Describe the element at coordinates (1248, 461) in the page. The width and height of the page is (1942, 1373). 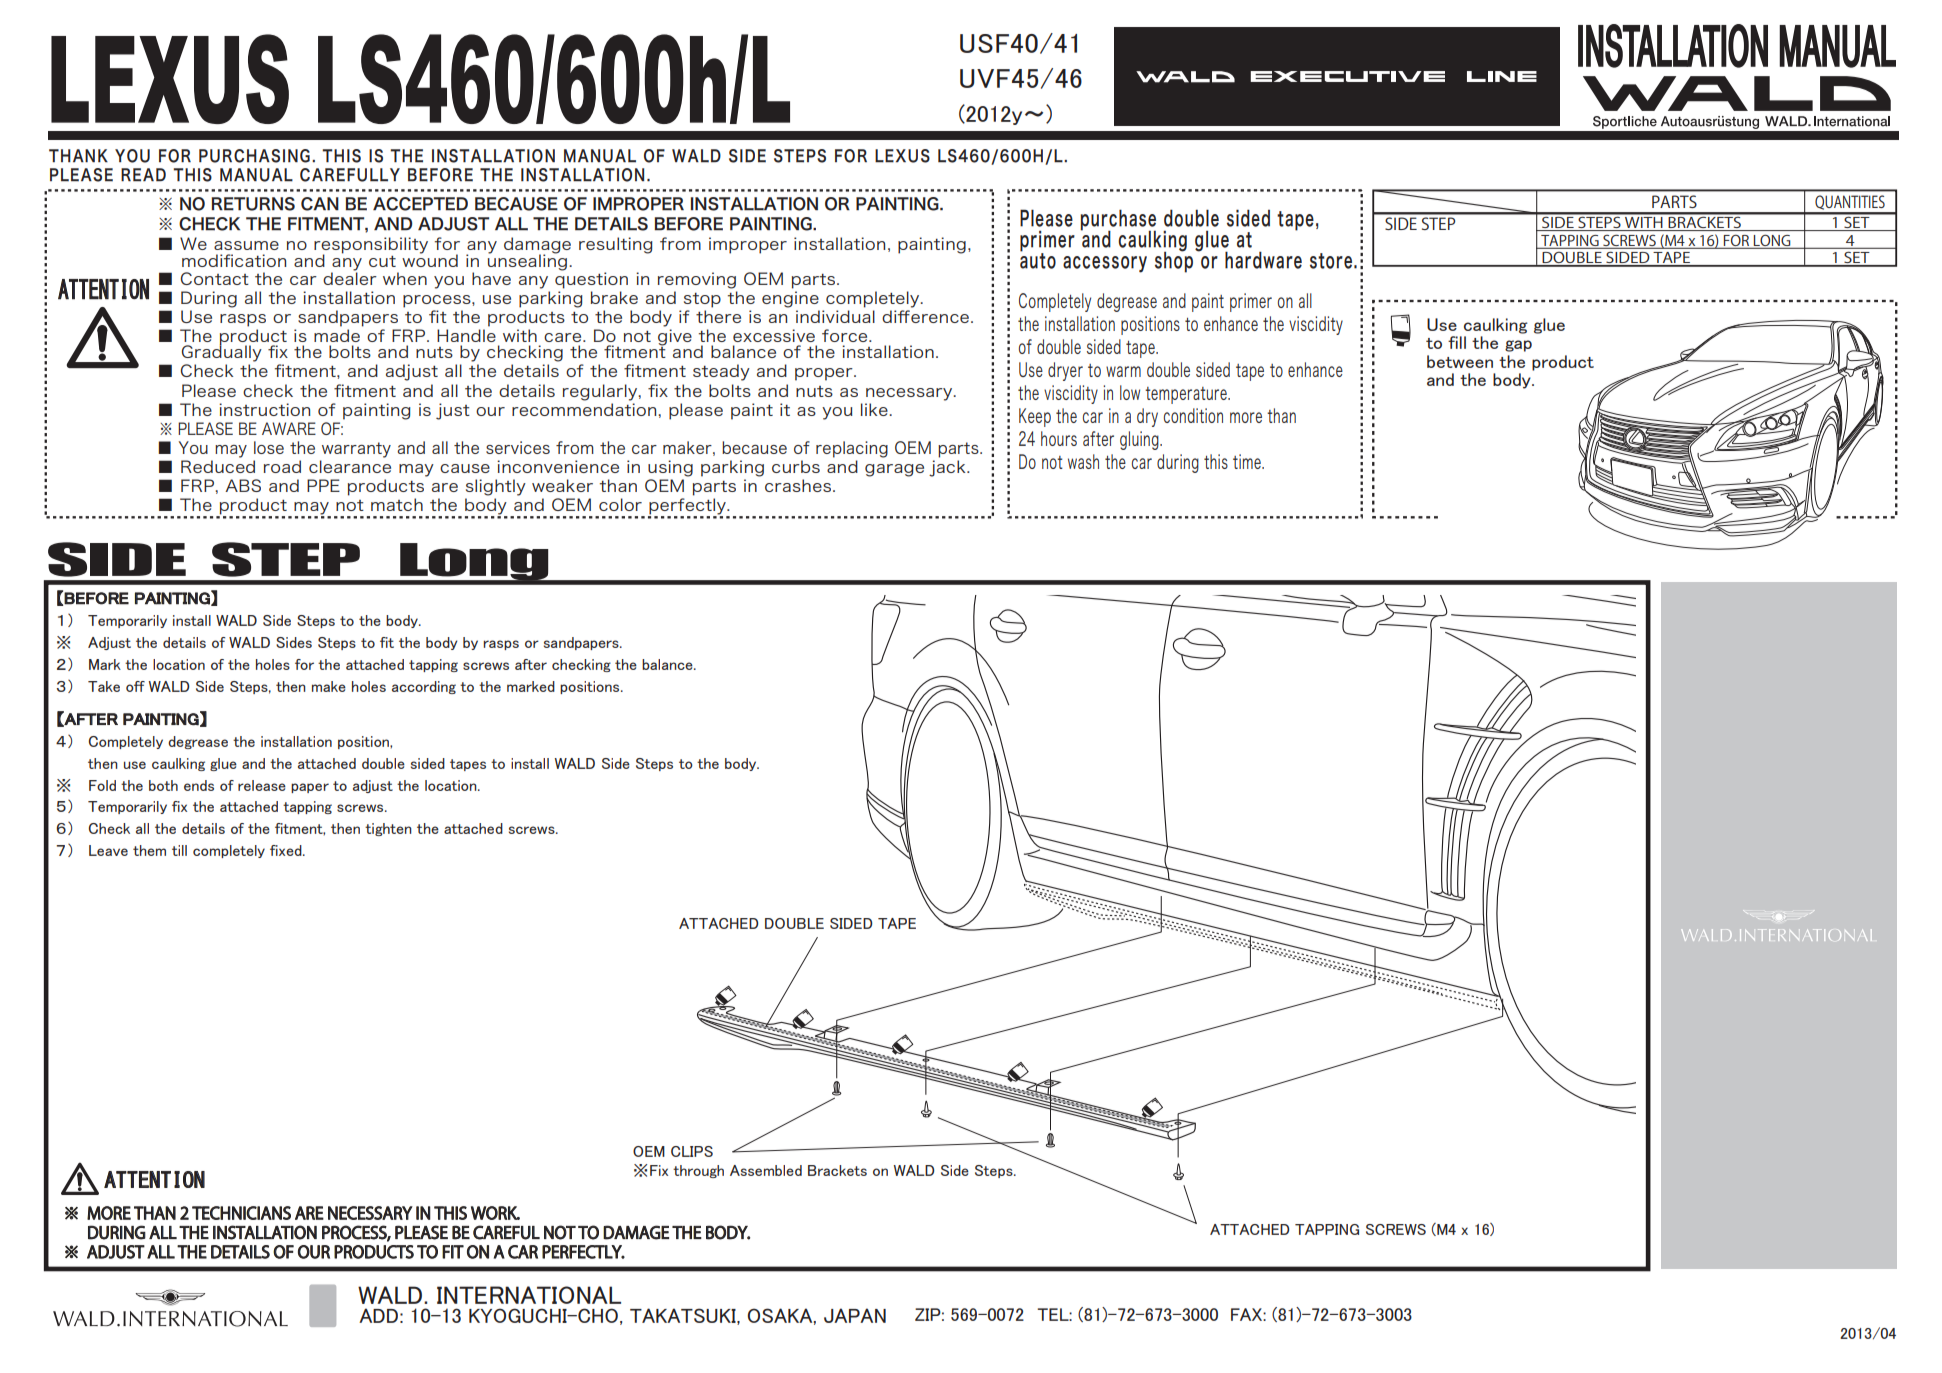
I see `time` at that location.
